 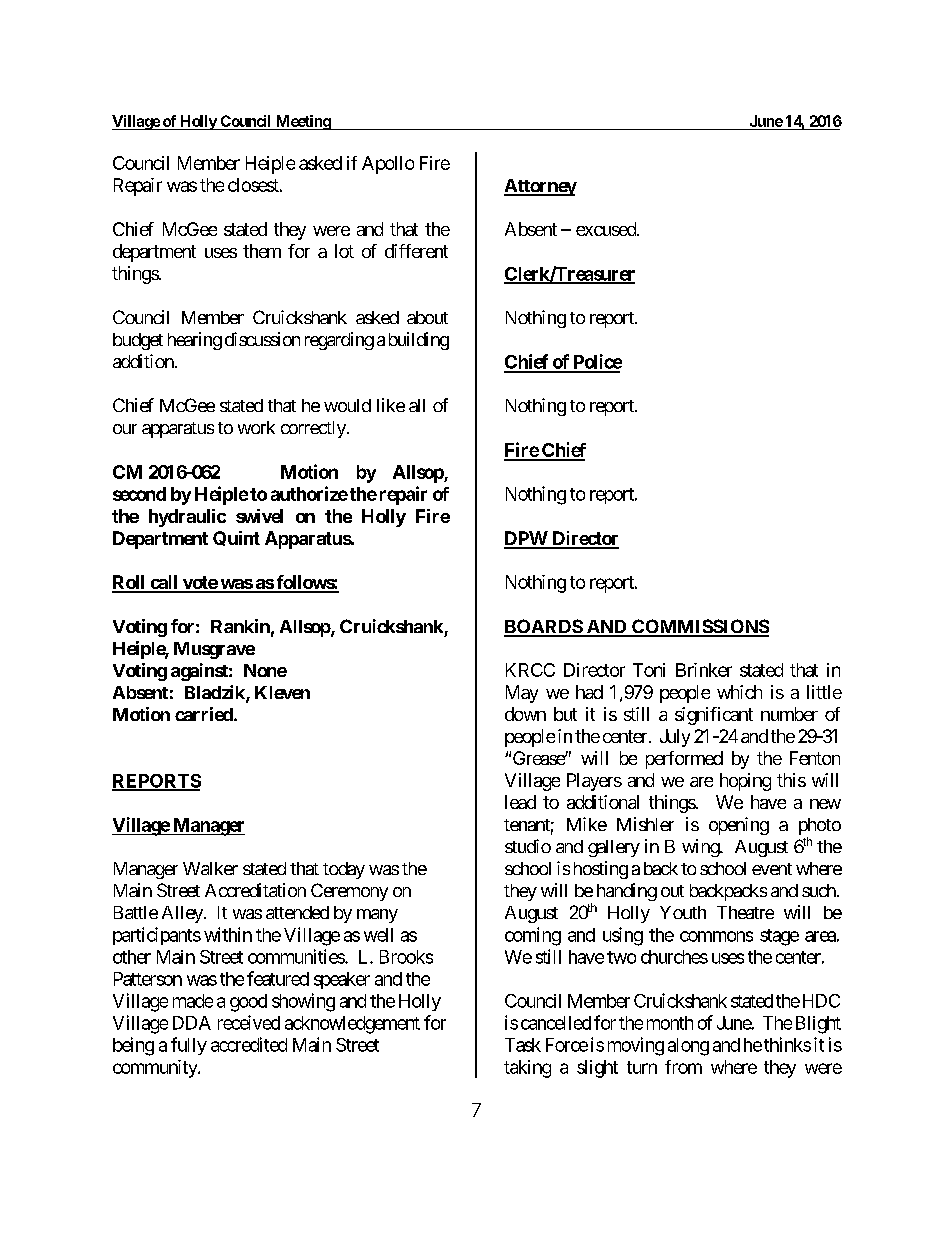 I want to click on Task, so click(x=523, y=1045).
